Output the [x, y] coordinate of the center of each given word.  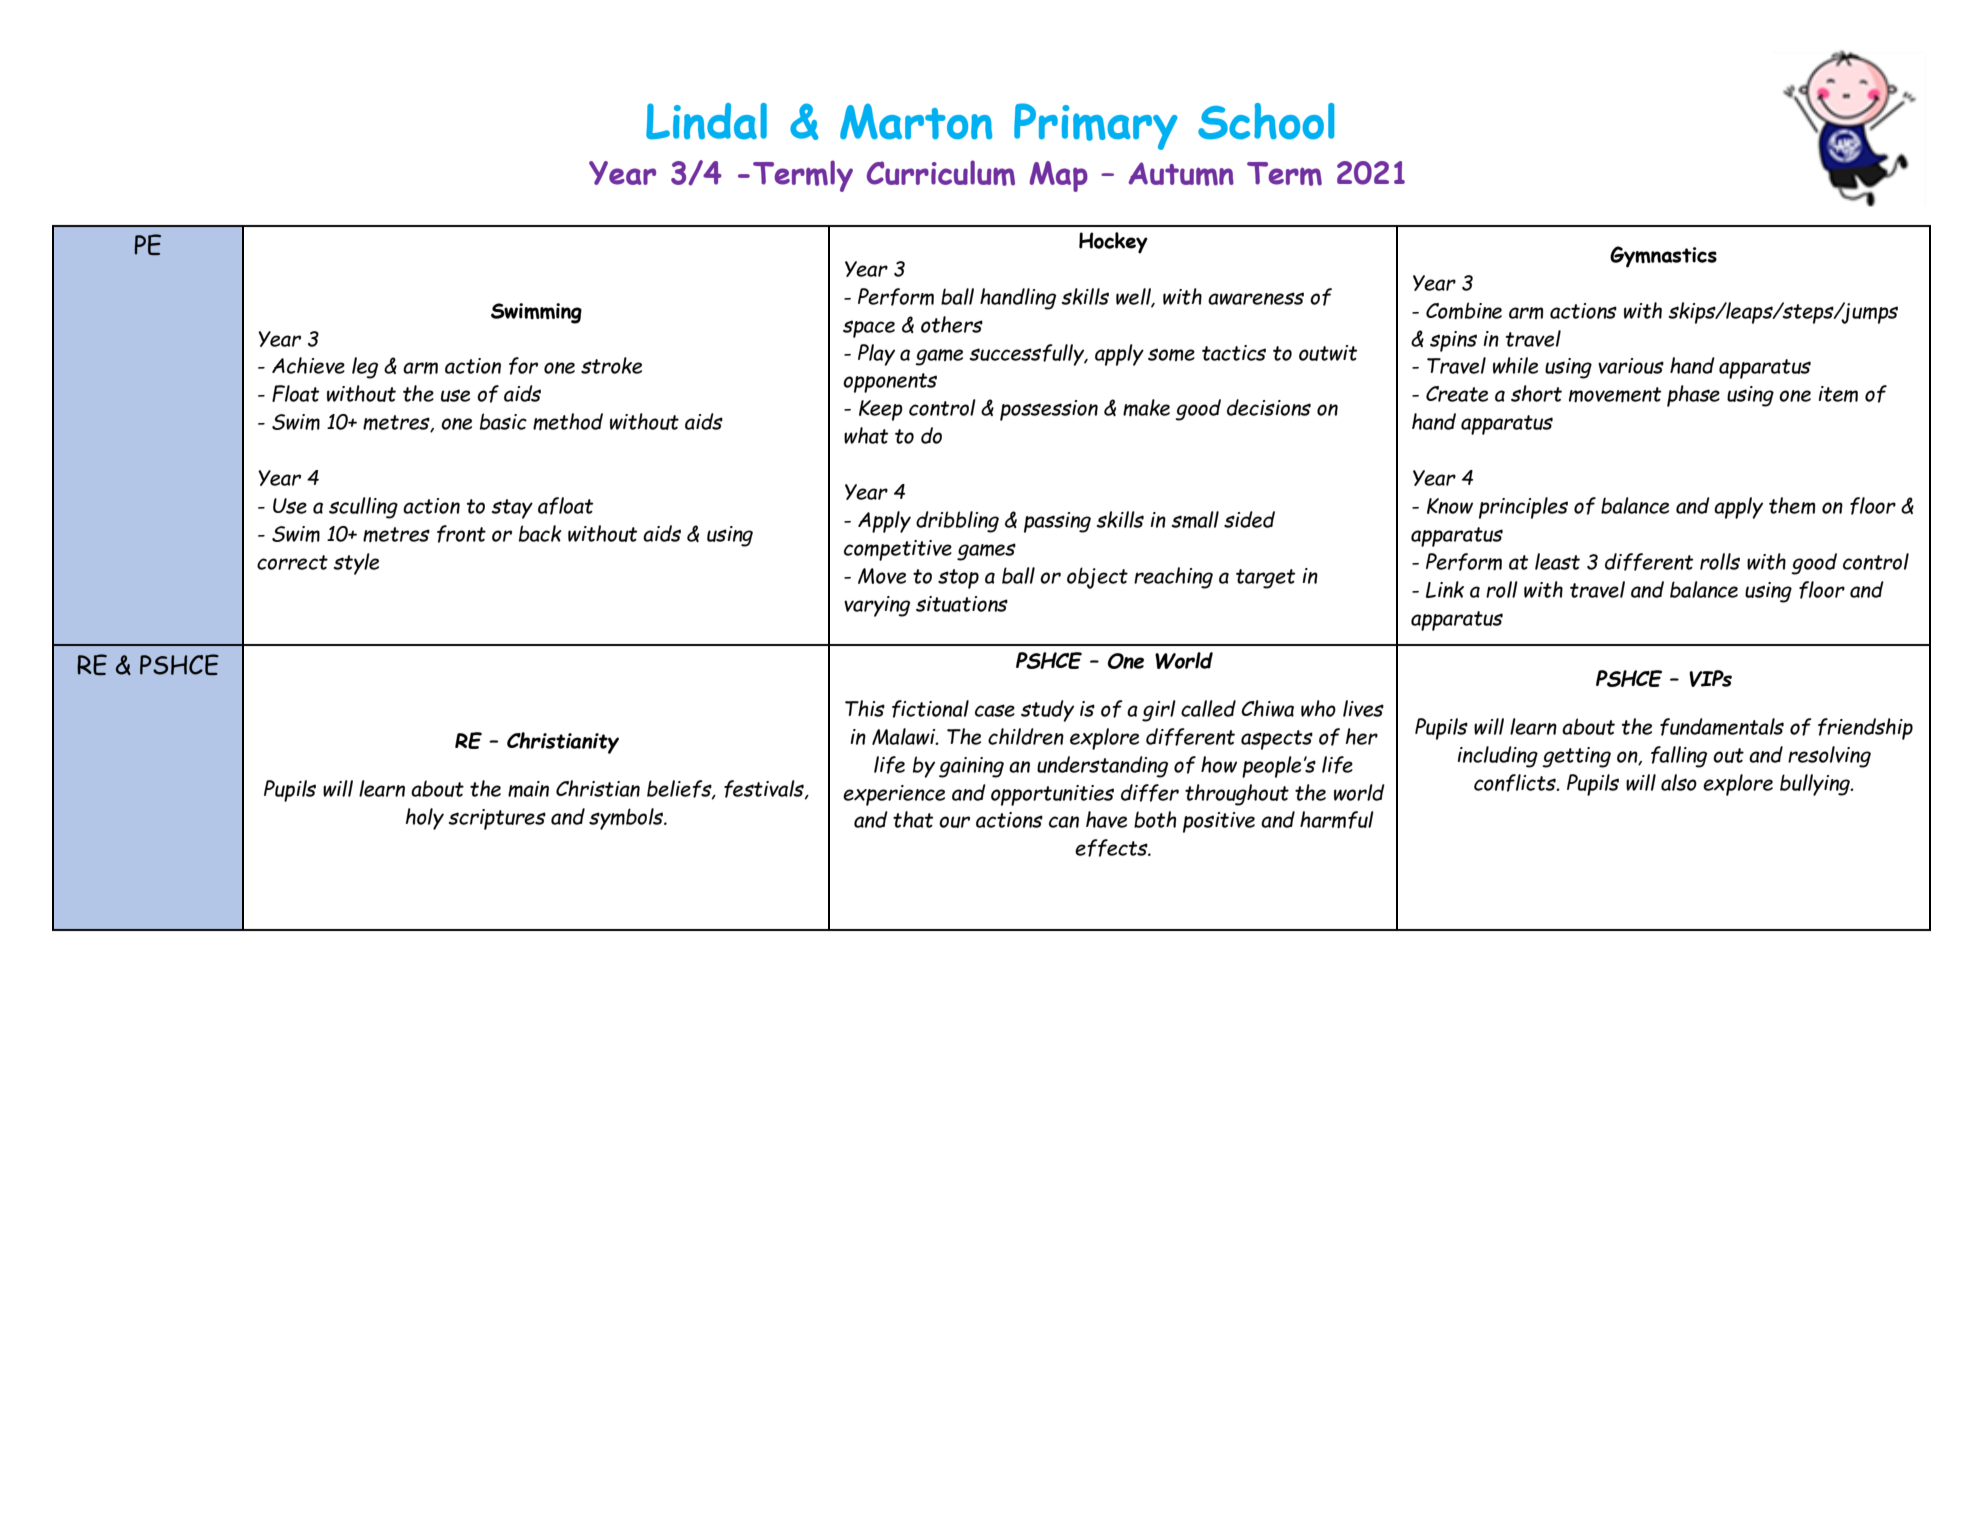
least [1557, 561]
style [356, 564]
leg [365, 368]
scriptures [497, 819]
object [1097, 578]
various [1631, 366]
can [1064, 822]
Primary [1096, 126]
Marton [916, 121]
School [1266, 121]
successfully [1028, 355]
